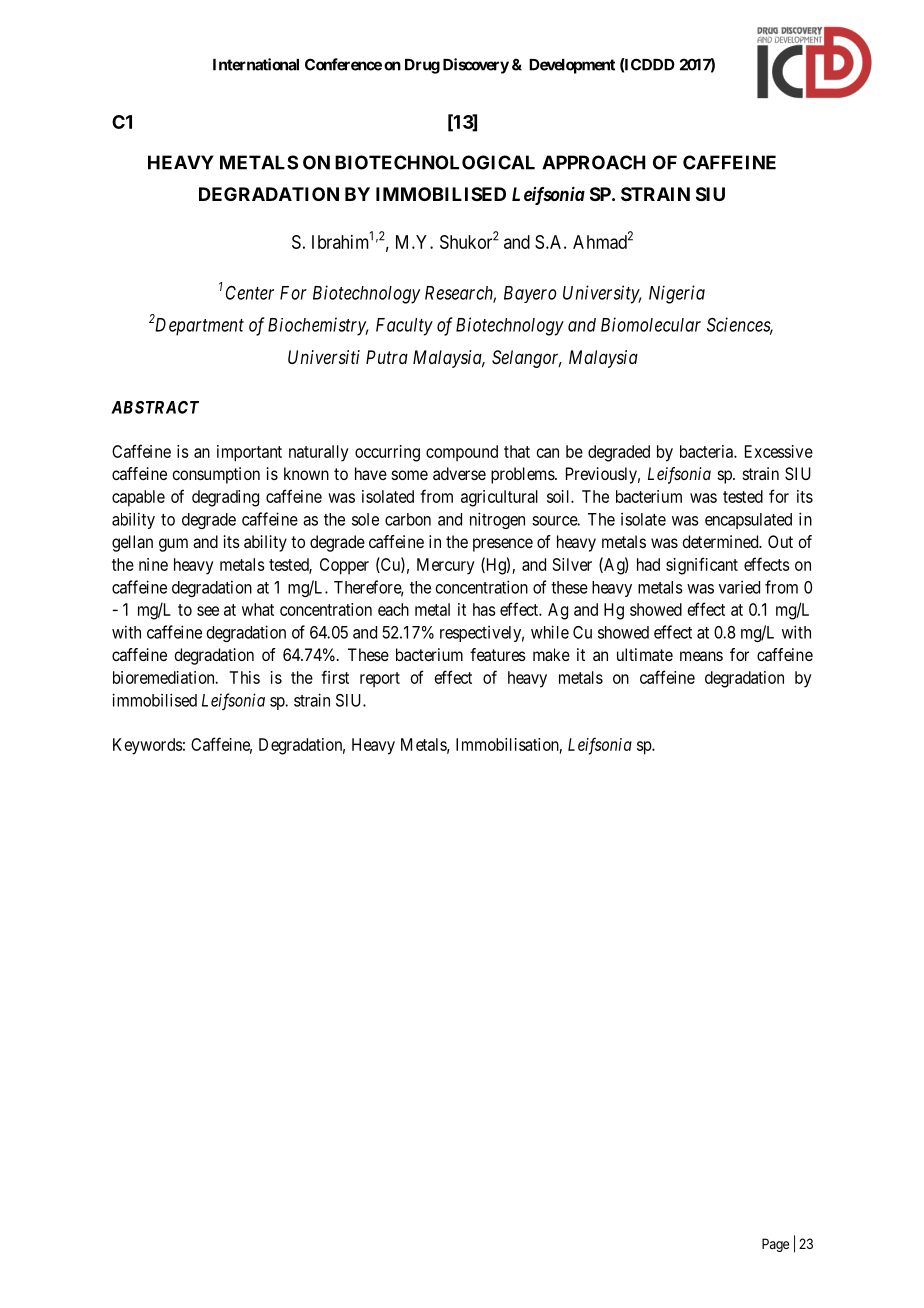 The image size is (924, 1308). What do you see at coordinates (498, 654) in the screenshot?
I see `features` at bounding box center [498, 654].
